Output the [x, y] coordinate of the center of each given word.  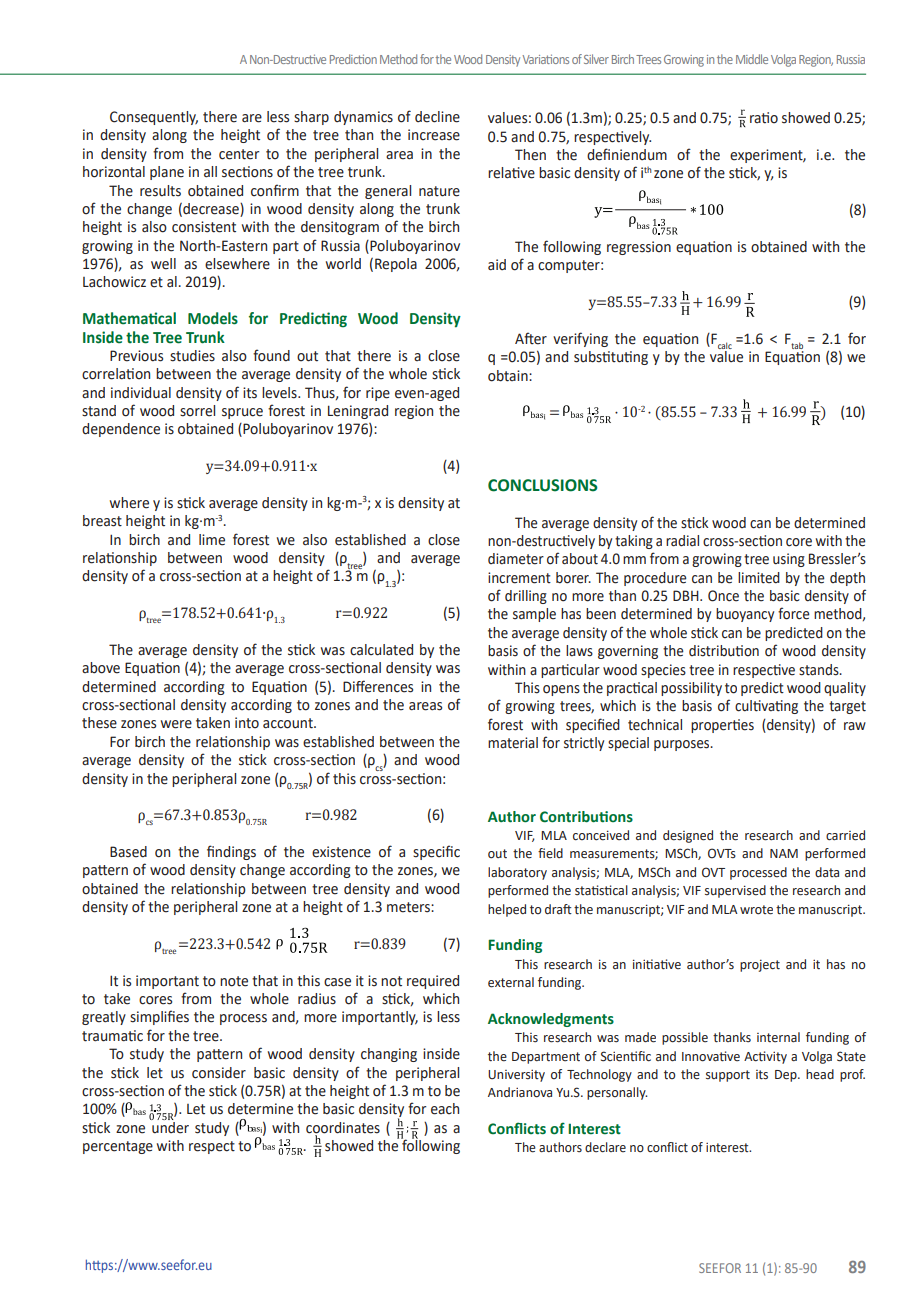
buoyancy [745, 615]
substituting [611, 358]
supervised [735, 891]
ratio [764, 118]
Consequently [154, 118]
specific [436, 852]
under [169, 1126]
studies [192, 356]
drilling [526, 597]
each [445, 1109]
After [531, 338]
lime [212, 540]
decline [437, 117]
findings [231, 852]
